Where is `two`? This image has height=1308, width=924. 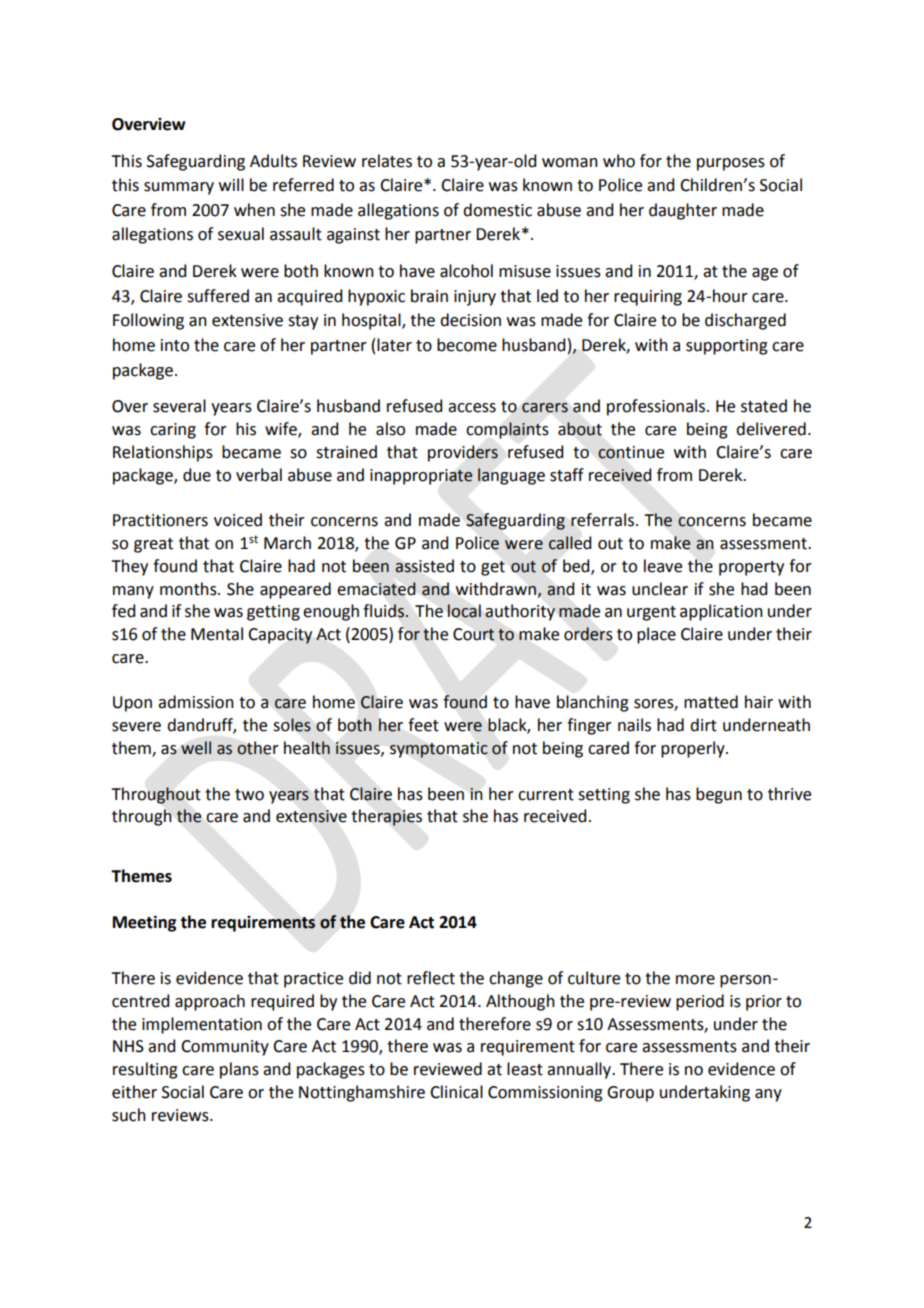 two is located at coordinates (249, 795).
